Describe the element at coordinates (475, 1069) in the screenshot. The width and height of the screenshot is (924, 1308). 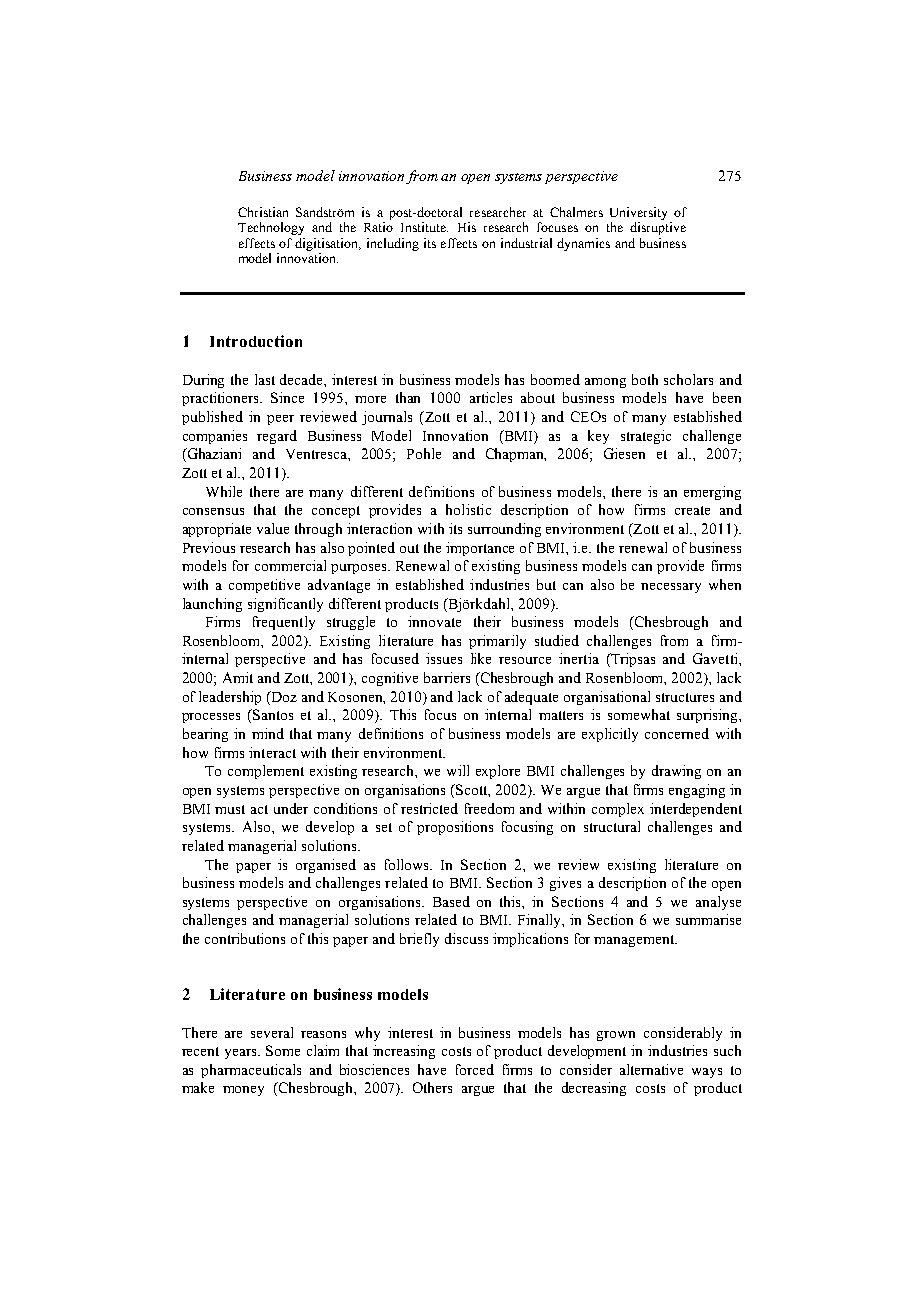
I see `forced` at that location.
